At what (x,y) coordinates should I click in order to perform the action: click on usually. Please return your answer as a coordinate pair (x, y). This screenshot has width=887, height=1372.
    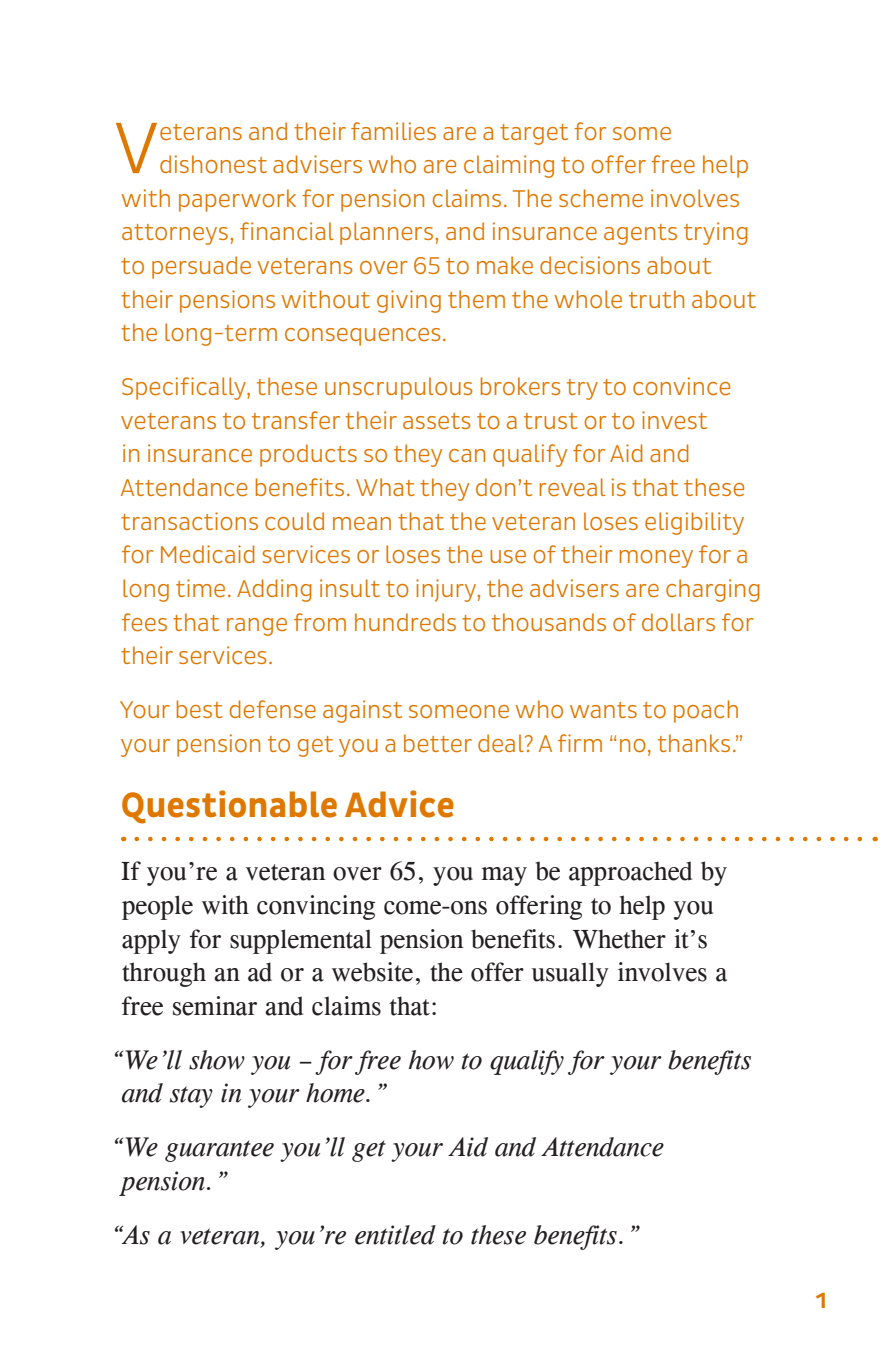
    Looking at the image, I should click on (570, 974).
